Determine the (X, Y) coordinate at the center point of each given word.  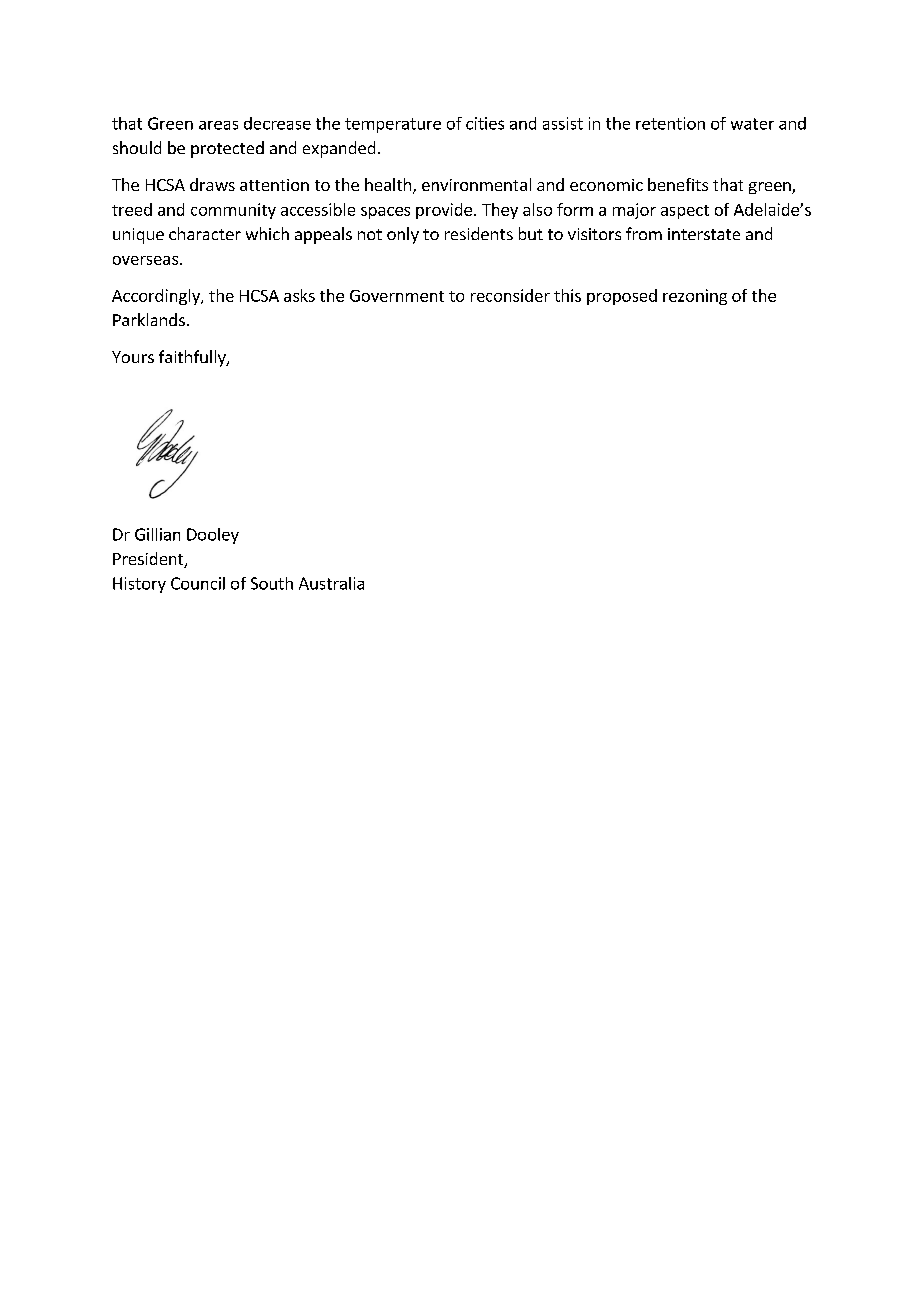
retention (670, 123)
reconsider (510, 295)
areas (218, 125)
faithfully (193, 358)
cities (485, 123)
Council (198, 583)
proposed (622, 297)
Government (397, 296)
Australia (331, 583)
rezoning (695, 297)
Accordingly (157, 297)
